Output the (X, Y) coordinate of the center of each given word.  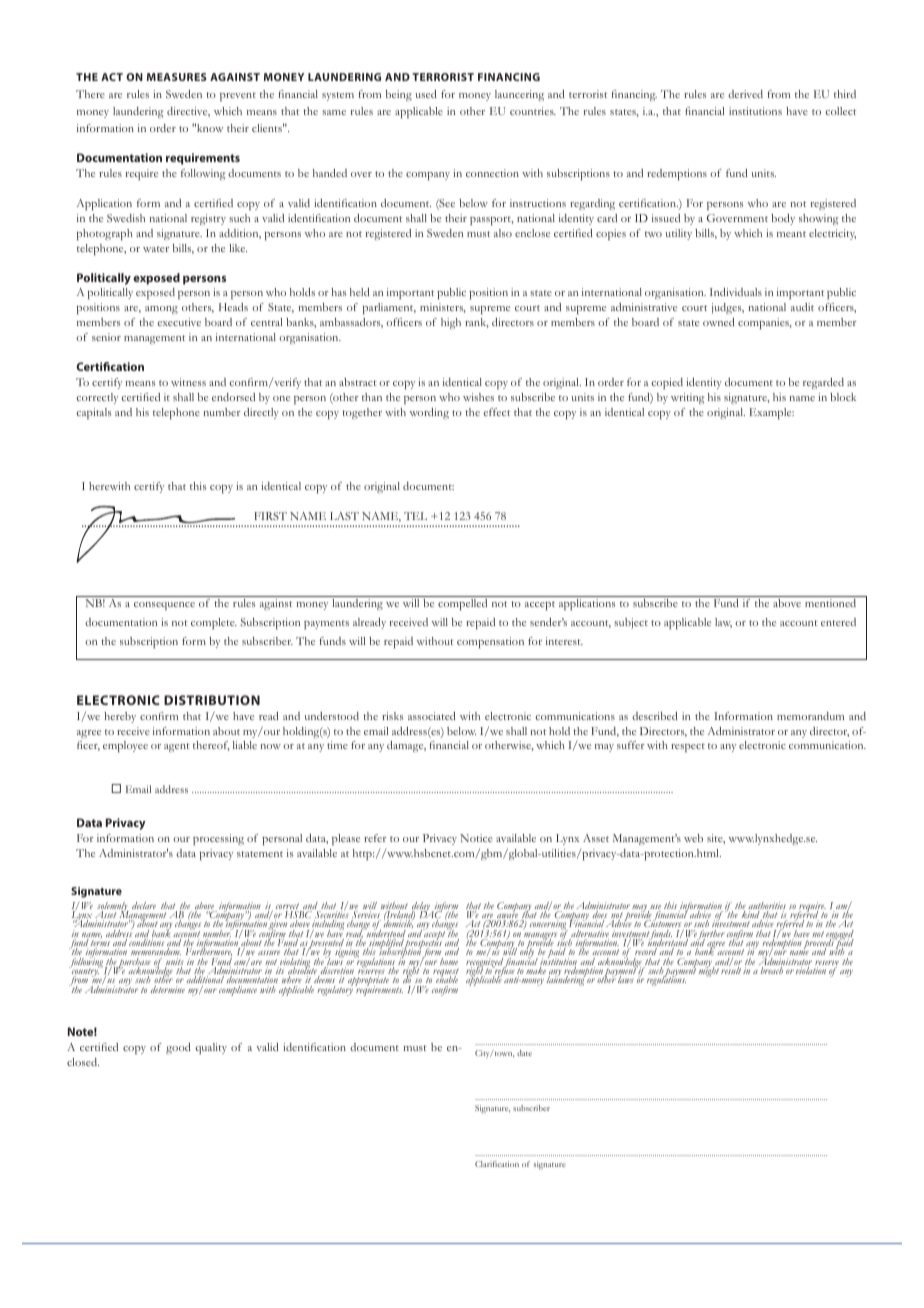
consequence (164, 606)
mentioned (830, 603)
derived (745, 94)
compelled (462, 604)
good (178, 1048)
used (426, 94)
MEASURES (177, 77)
